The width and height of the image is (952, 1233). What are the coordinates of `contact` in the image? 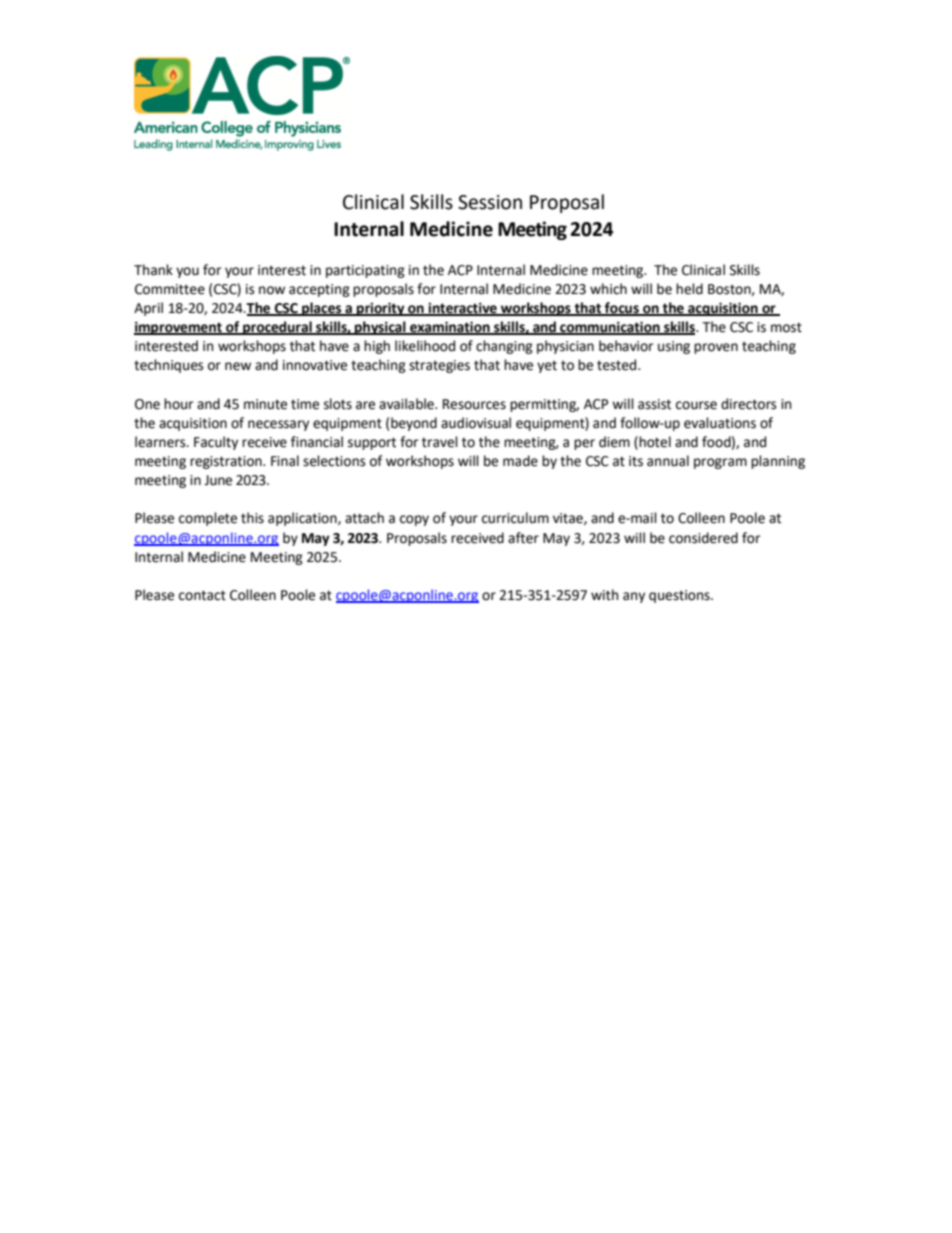 It's located at (202, 595).
